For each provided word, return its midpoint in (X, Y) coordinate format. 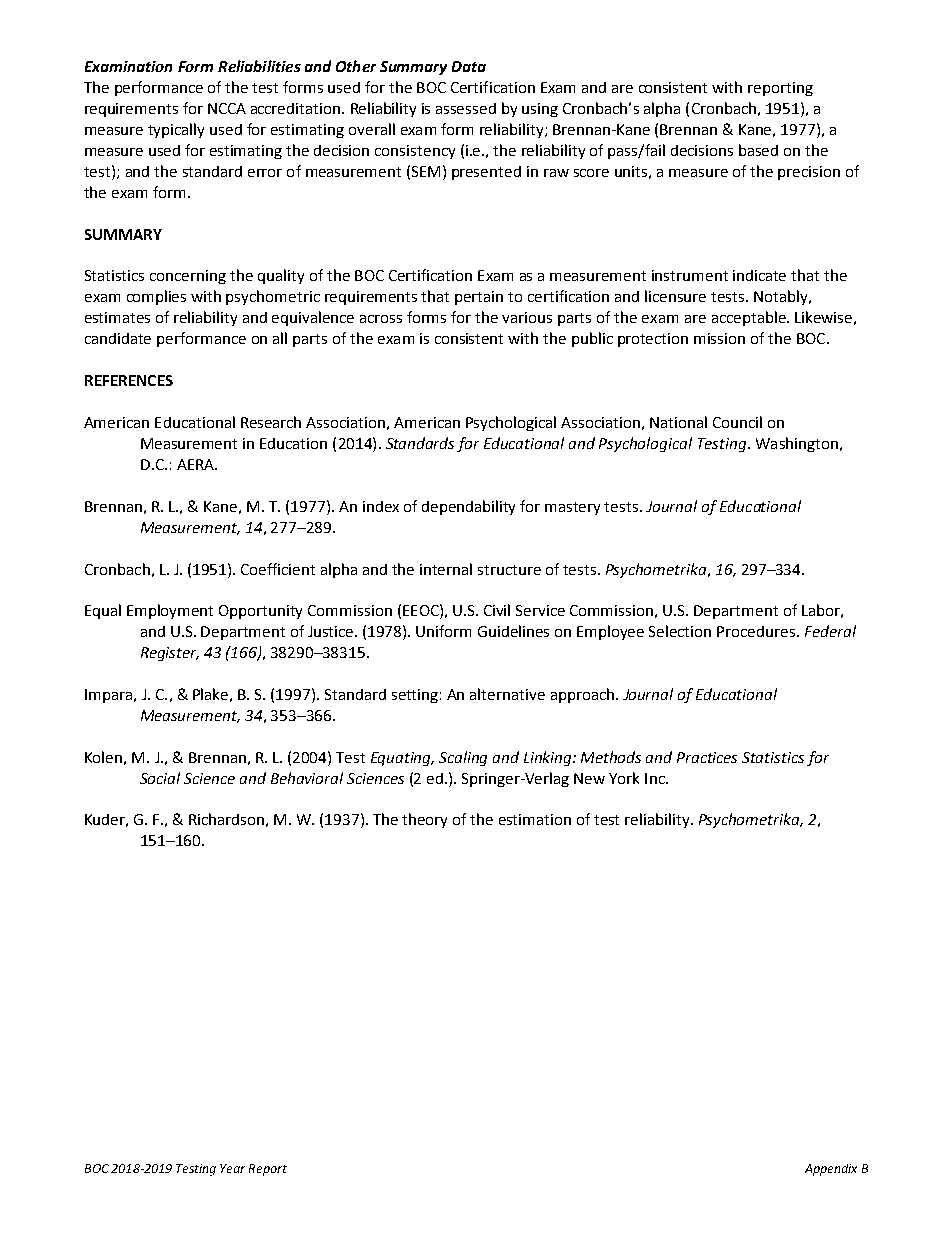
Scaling (463, 758)
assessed (466, 108)
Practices (707, 757)
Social (160, 778)
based (758, 150)
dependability (468, 507)
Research (271, 422)
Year (232, 1168)
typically (176, 130)
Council (737, 422)
